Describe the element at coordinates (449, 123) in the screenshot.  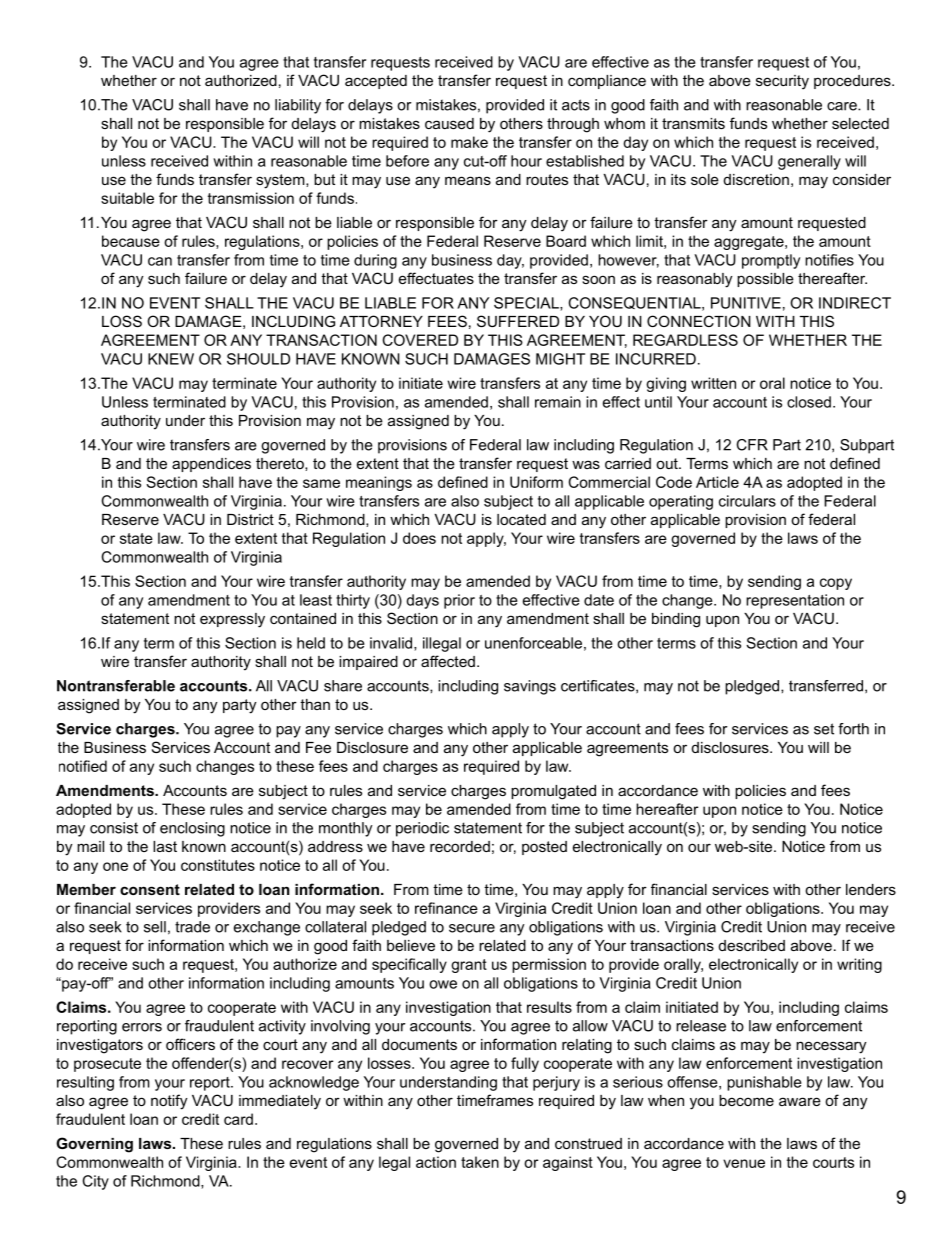
I see `caused` at that location.
